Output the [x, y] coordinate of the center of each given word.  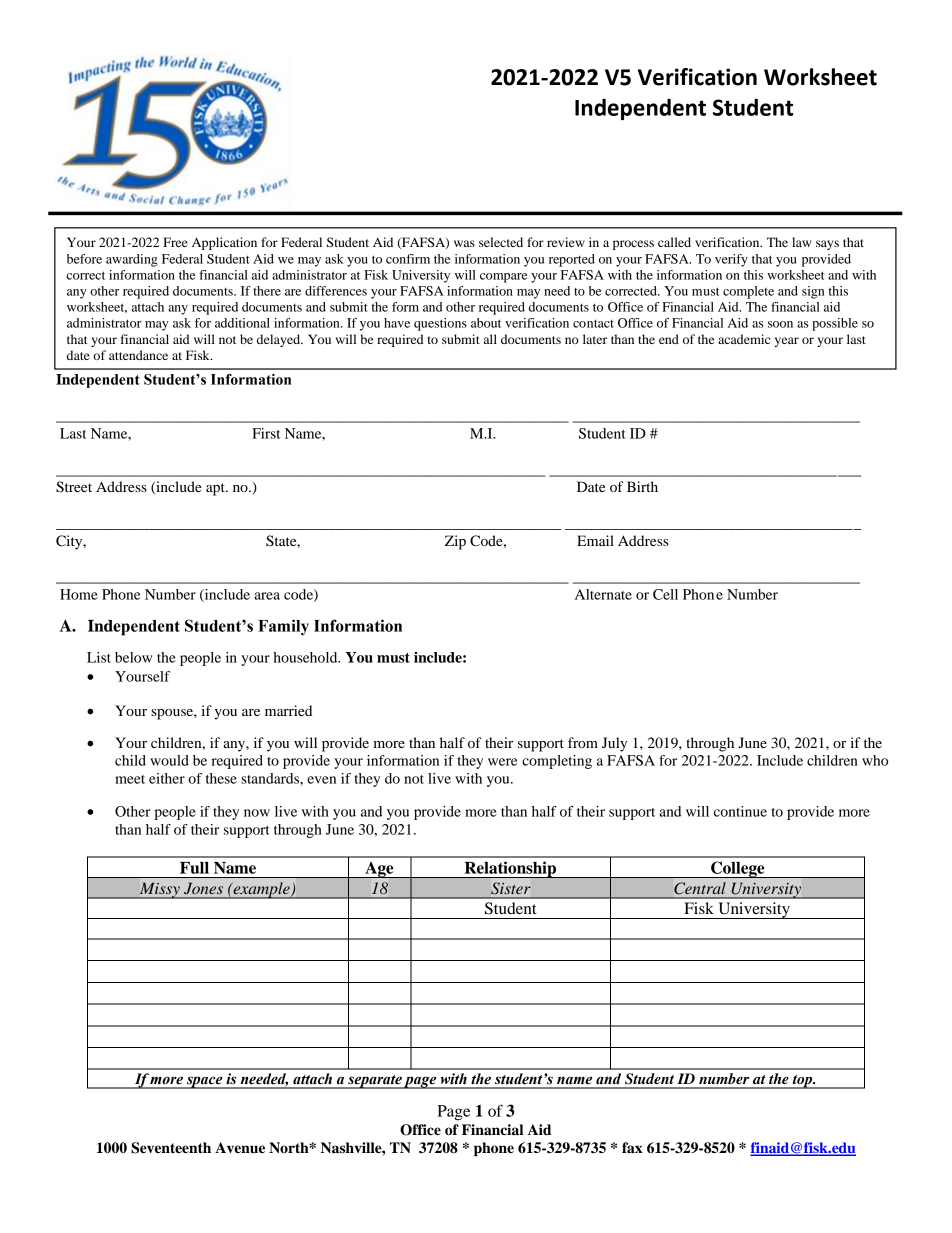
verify [731, 260]
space [205, 1082]
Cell [665, 594]
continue [740, 811]
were [503, 762]
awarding [132, 260]
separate [374, 1082]
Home [79, 594]
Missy [159, 890]
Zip [455, 542]
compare [504, 278]
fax [632, 1147]
